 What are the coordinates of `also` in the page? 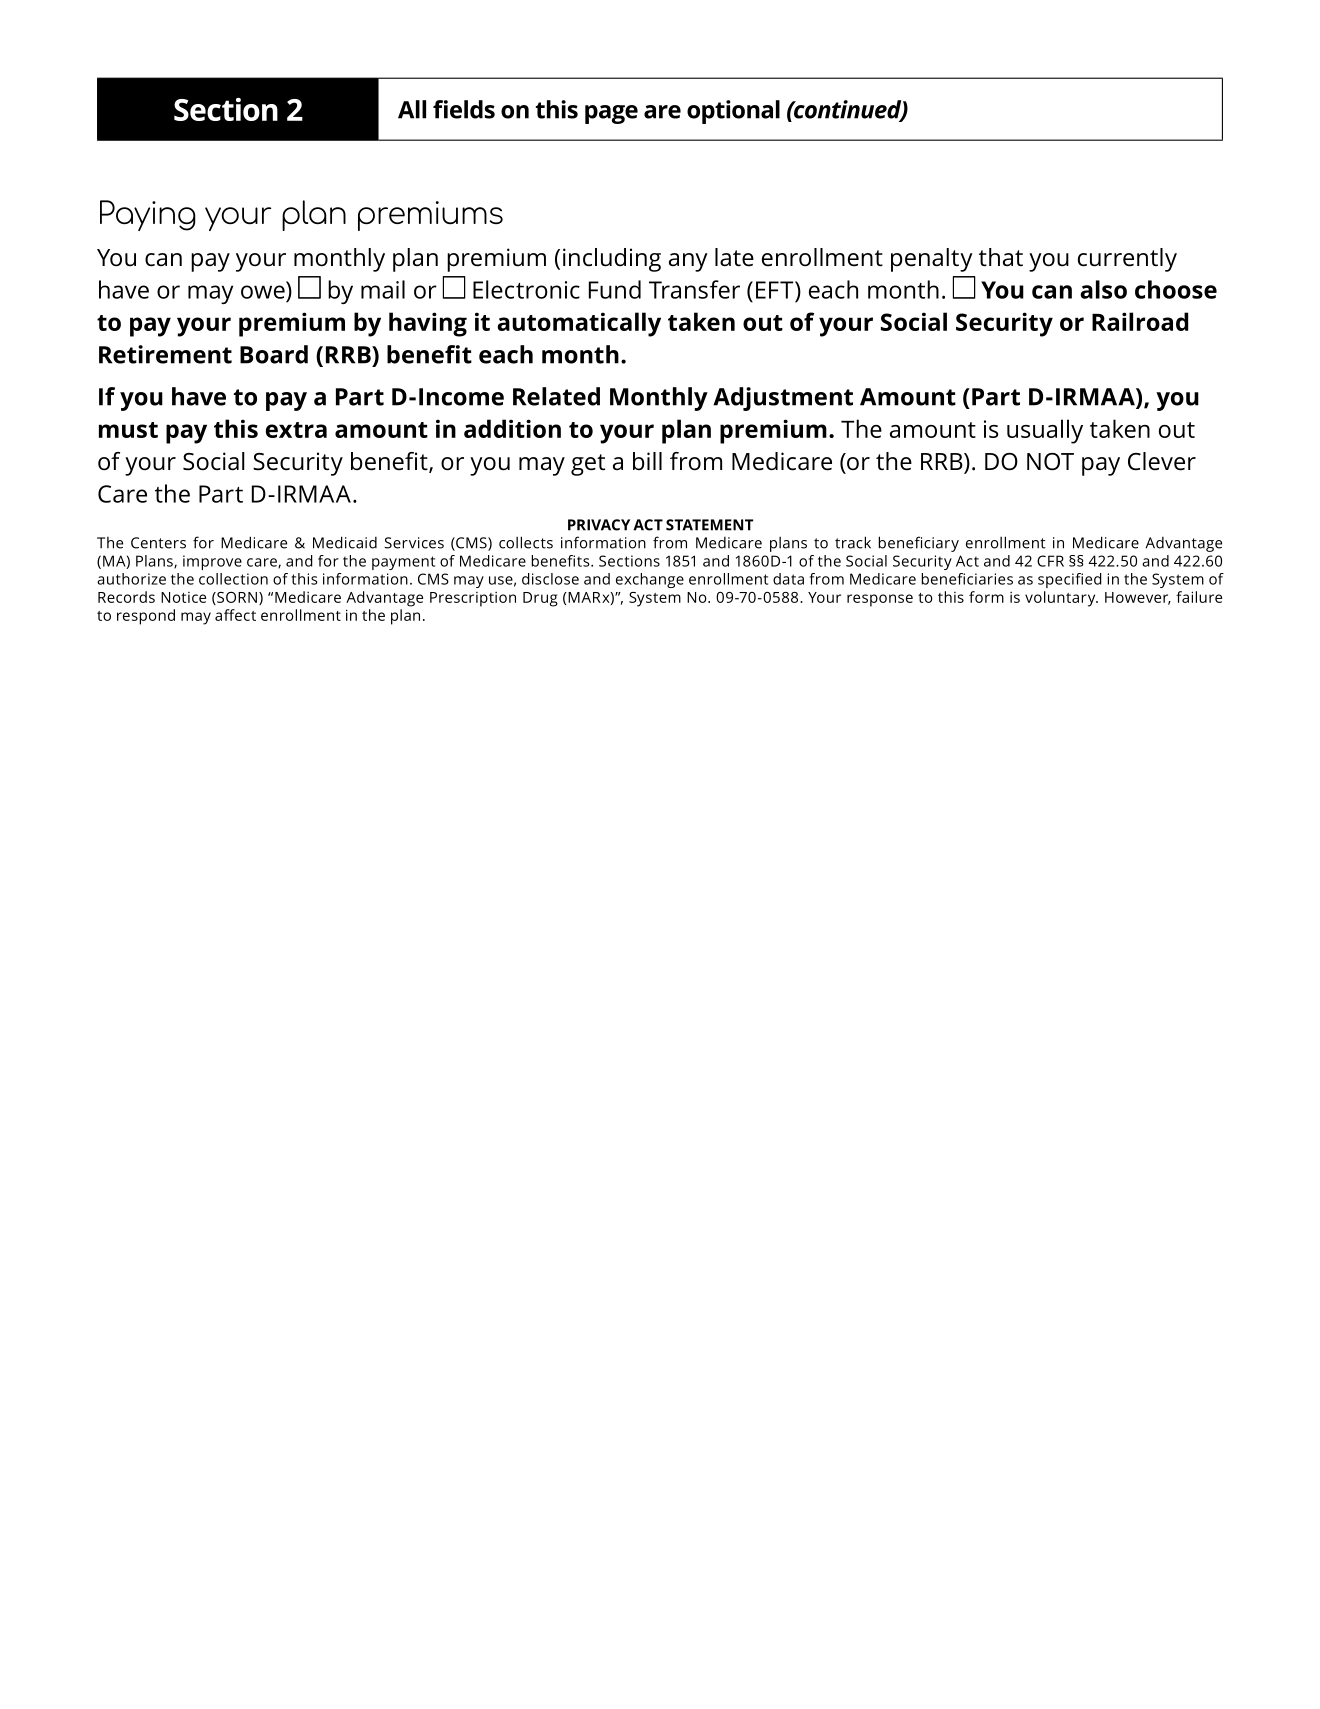 It's located at (1103, 289).
